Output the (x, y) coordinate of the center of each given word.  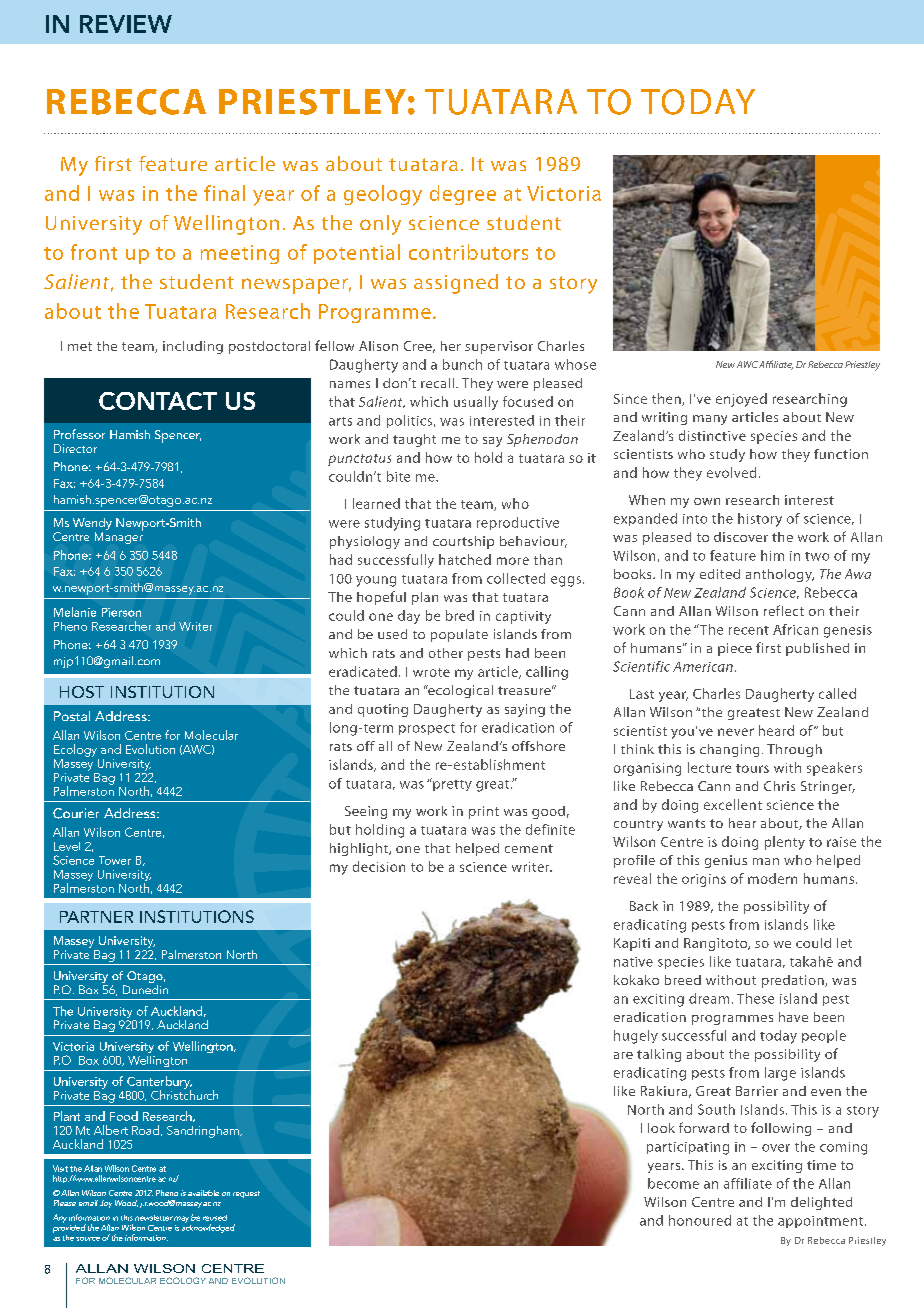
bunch (462, 364)
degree (463, 195)
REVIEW (126, 24)
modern (772, 878)
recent (749, 630)
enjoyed (741, 400)
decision (379, 866)
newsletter (154, 1218)
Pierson (121, 612)
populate (459, 635)
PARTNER (96, 917)
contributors (468, 252)
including (193, 347)
